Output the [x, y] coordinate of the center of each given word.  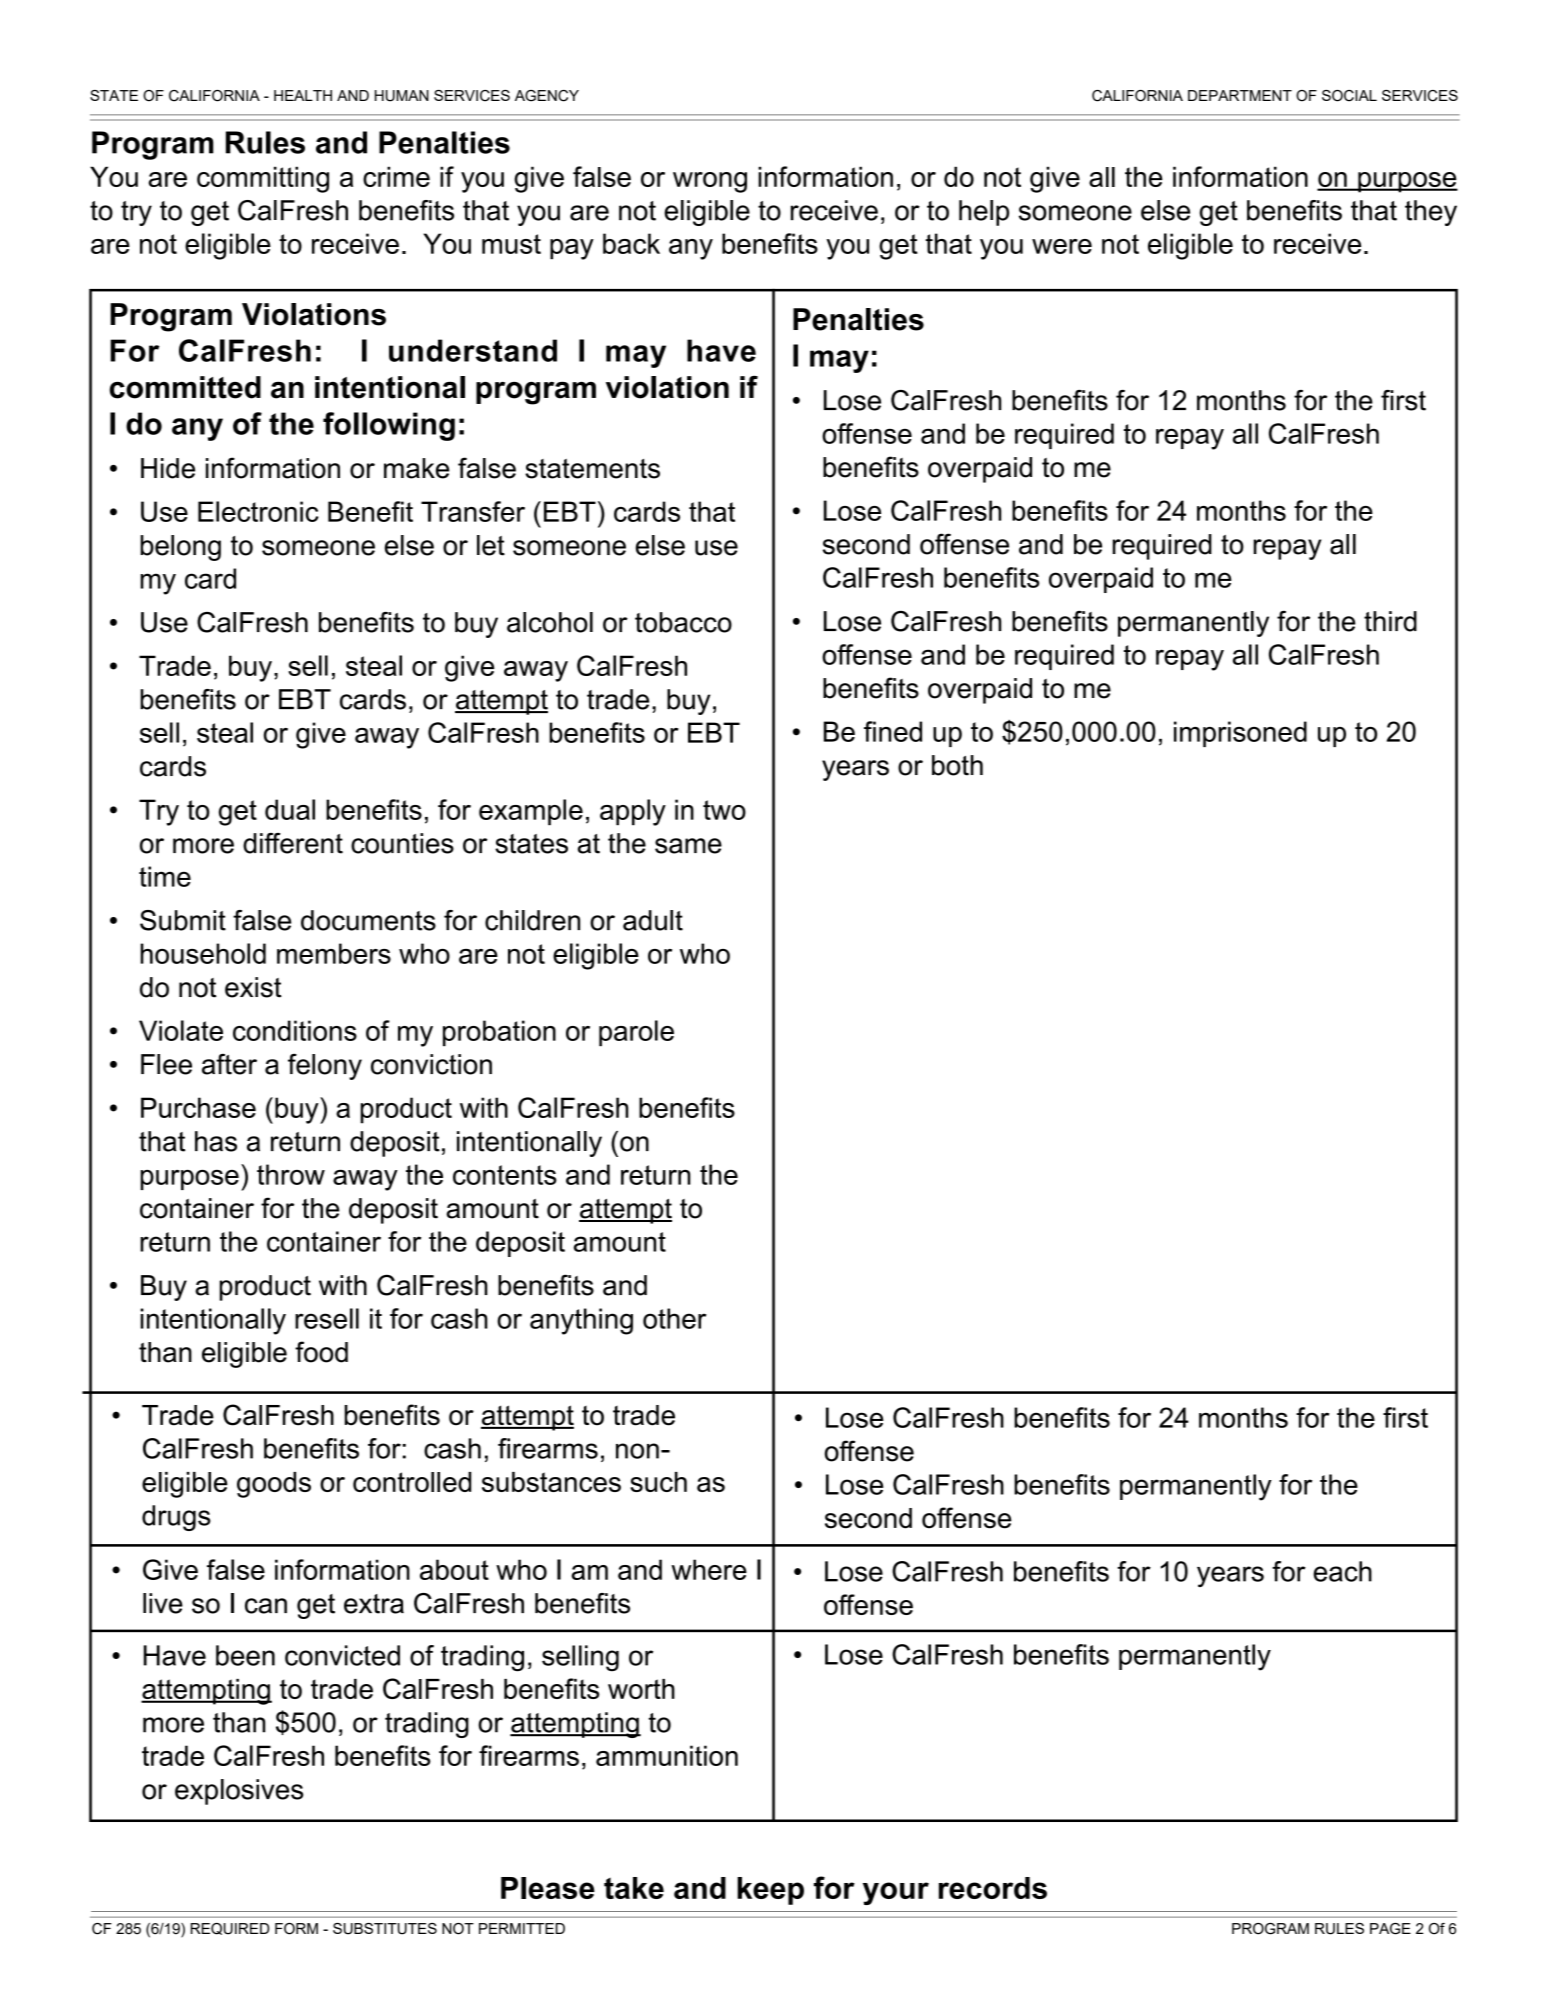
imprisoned [1240, 734]
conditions [295, 1030]
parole [636, 1033]
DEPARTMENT [1240, 95]
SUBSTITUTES [385, 1929]
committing [263, 179]
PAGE [1390, 1929]
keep [770, 1891]
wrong [710, 182]
